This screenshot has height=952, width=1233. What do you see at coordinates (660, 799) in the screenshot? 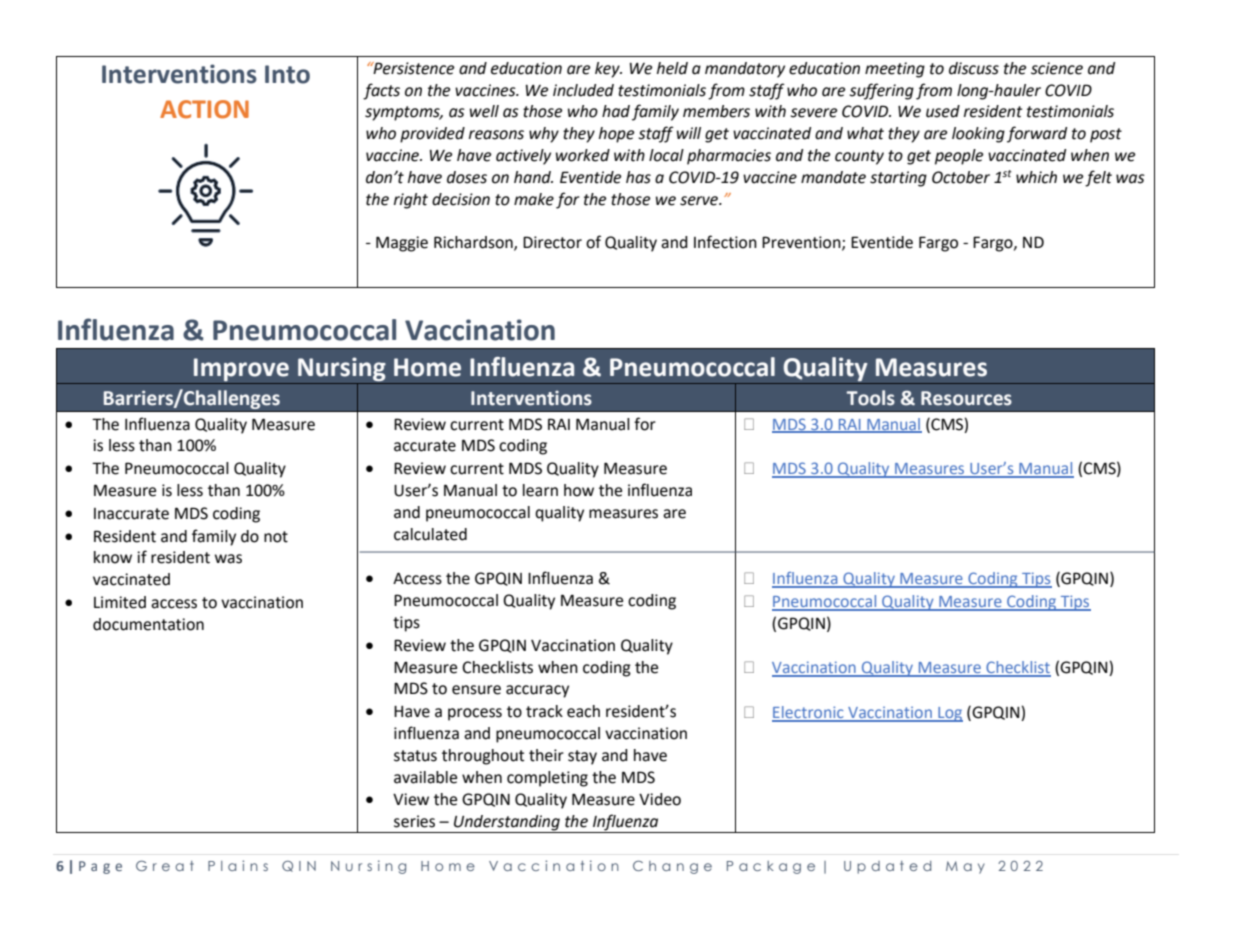
I see `Video` at bounding box center [660, 799].
